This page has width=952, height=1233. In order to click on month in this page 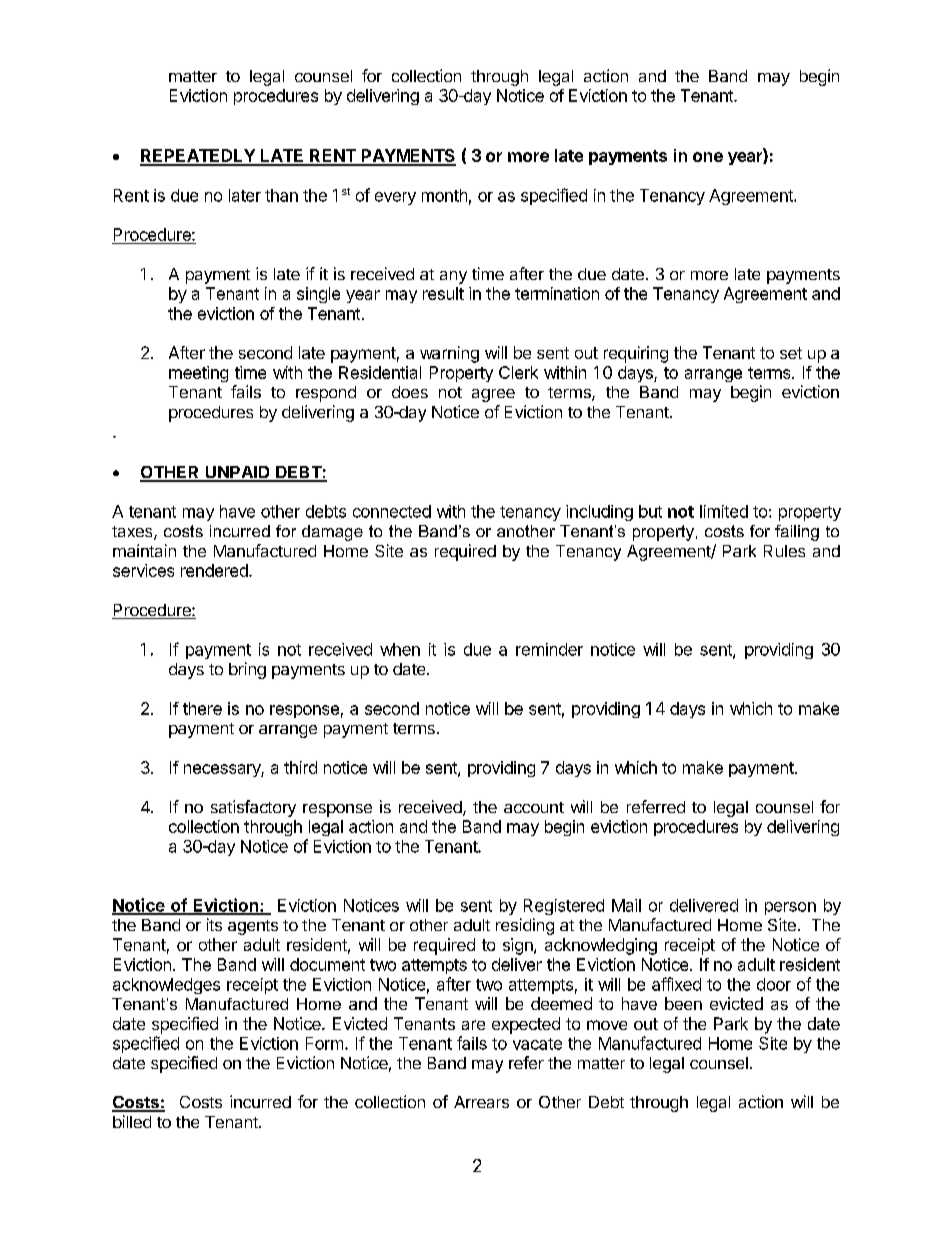, I will do `click(444, 195)`.
